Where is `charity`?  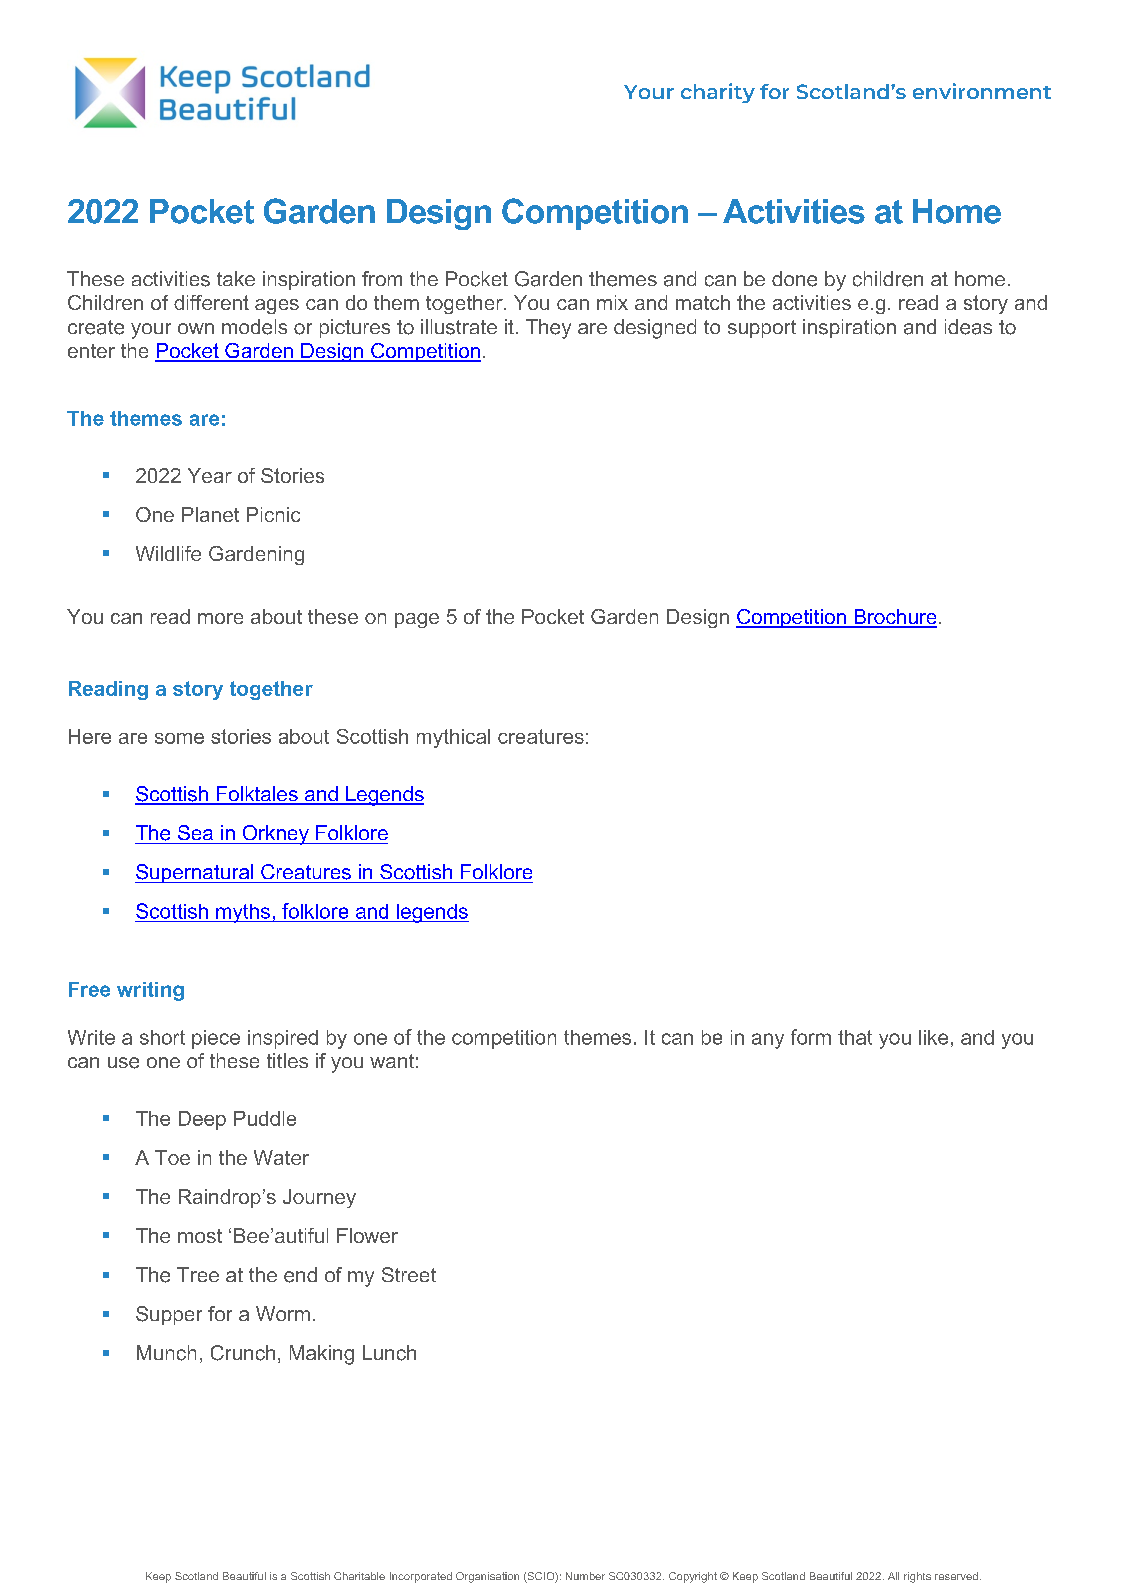 charity is located at coordinates (718, 93).
